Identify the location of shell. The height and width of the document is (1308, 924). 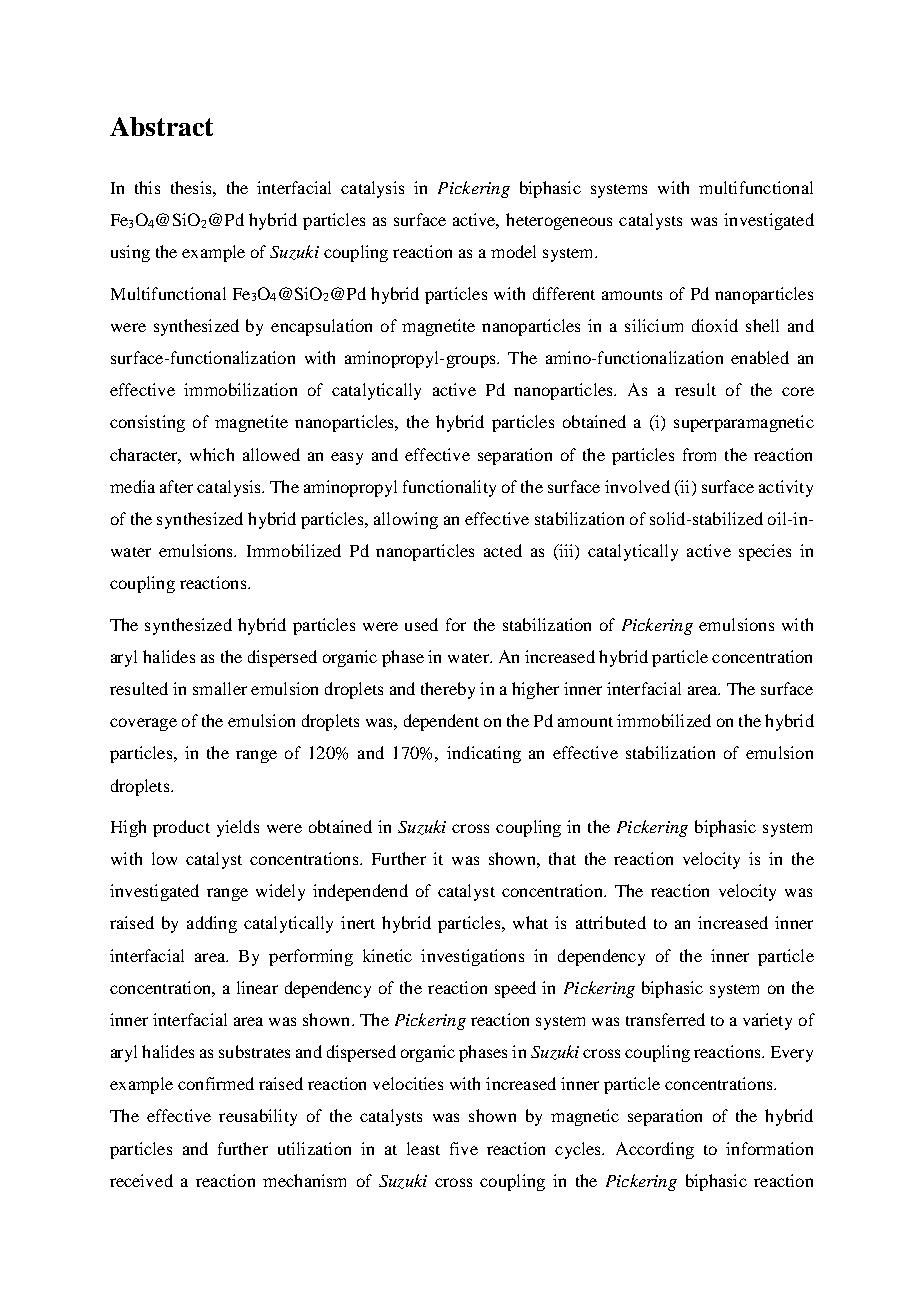
(762, 325).
